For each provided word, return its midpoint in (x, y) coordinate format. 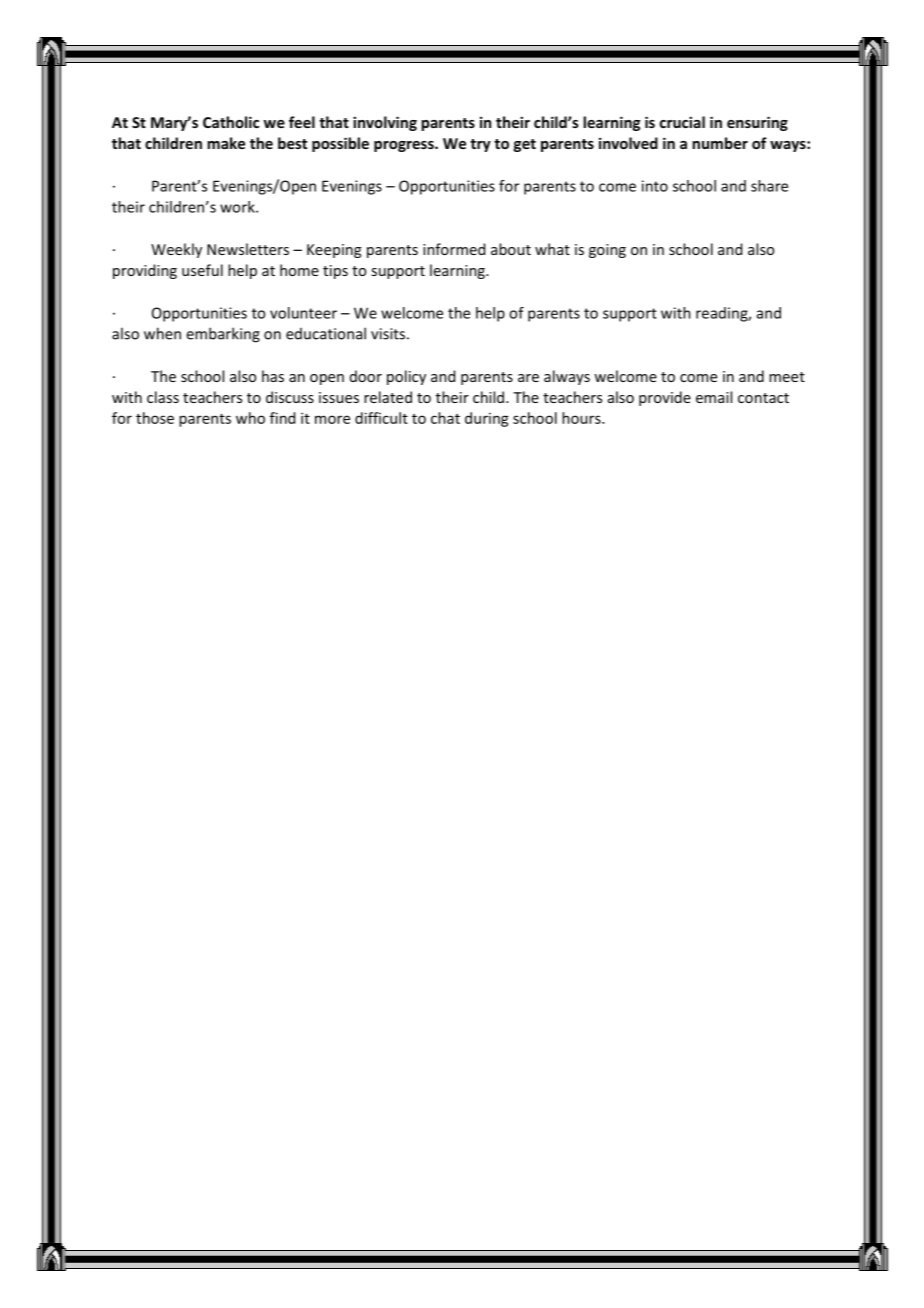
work (238, 207)
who (250, 418)
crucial (682, 122)
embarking (223, 335)
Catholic (231, 122)
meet (787, 377)
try (480, 145)
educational (326, 333)
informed (454, 249)
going (607, 251)
